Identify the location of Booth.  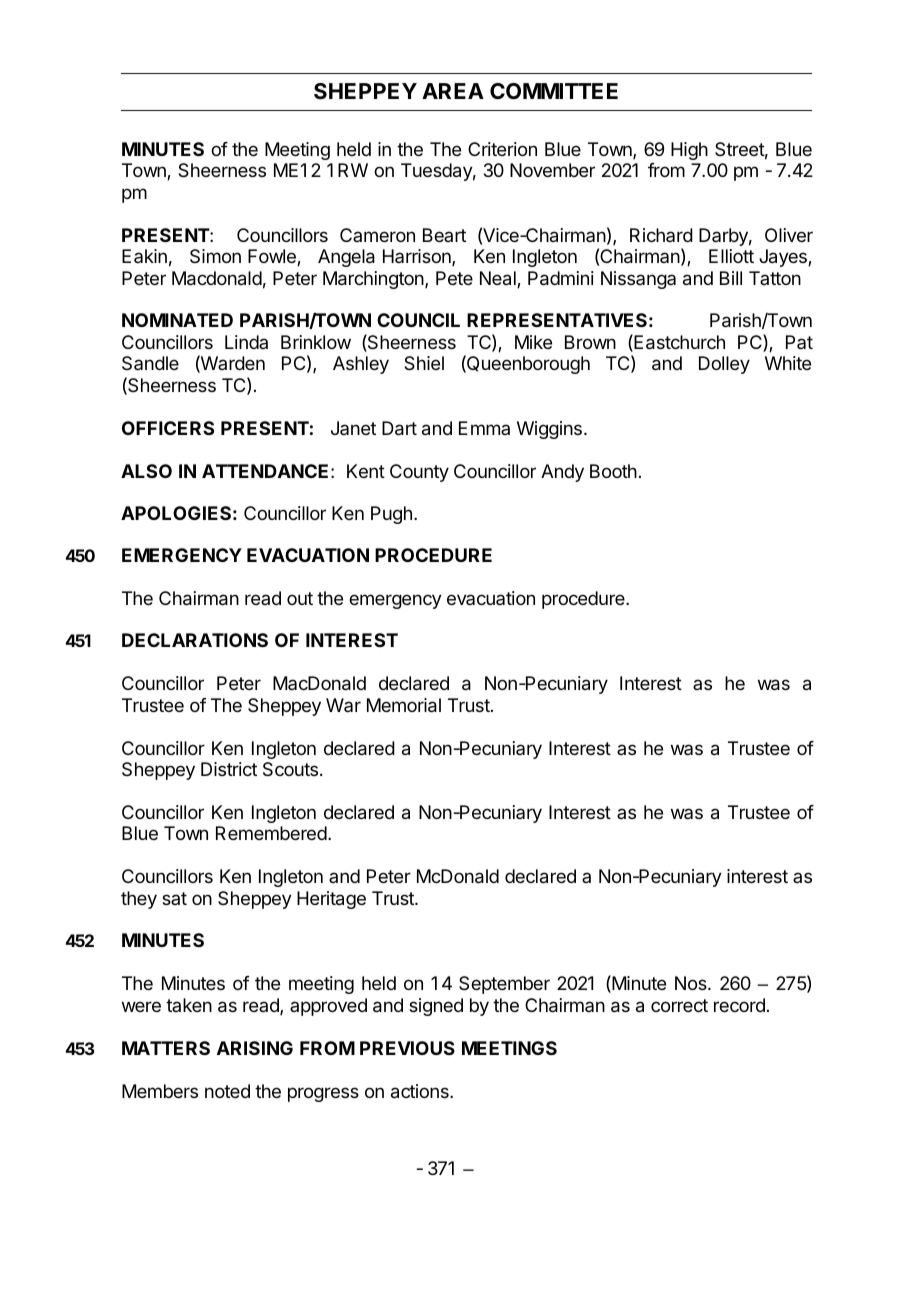
(613, 471).
